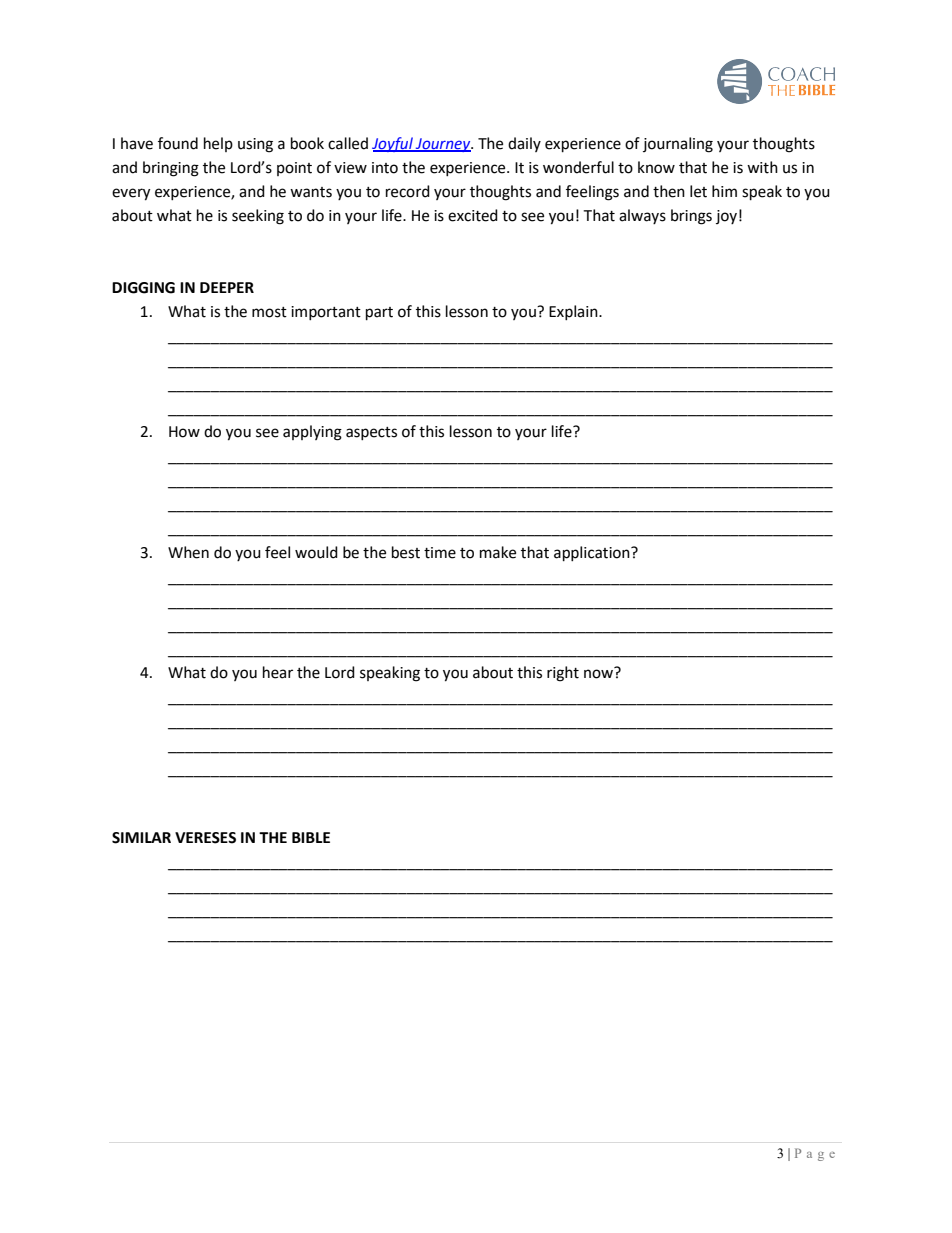  What do you see at coordinates (141, 838) in the document?
I see `SIMILAR` at bounding box center [141, 838].
